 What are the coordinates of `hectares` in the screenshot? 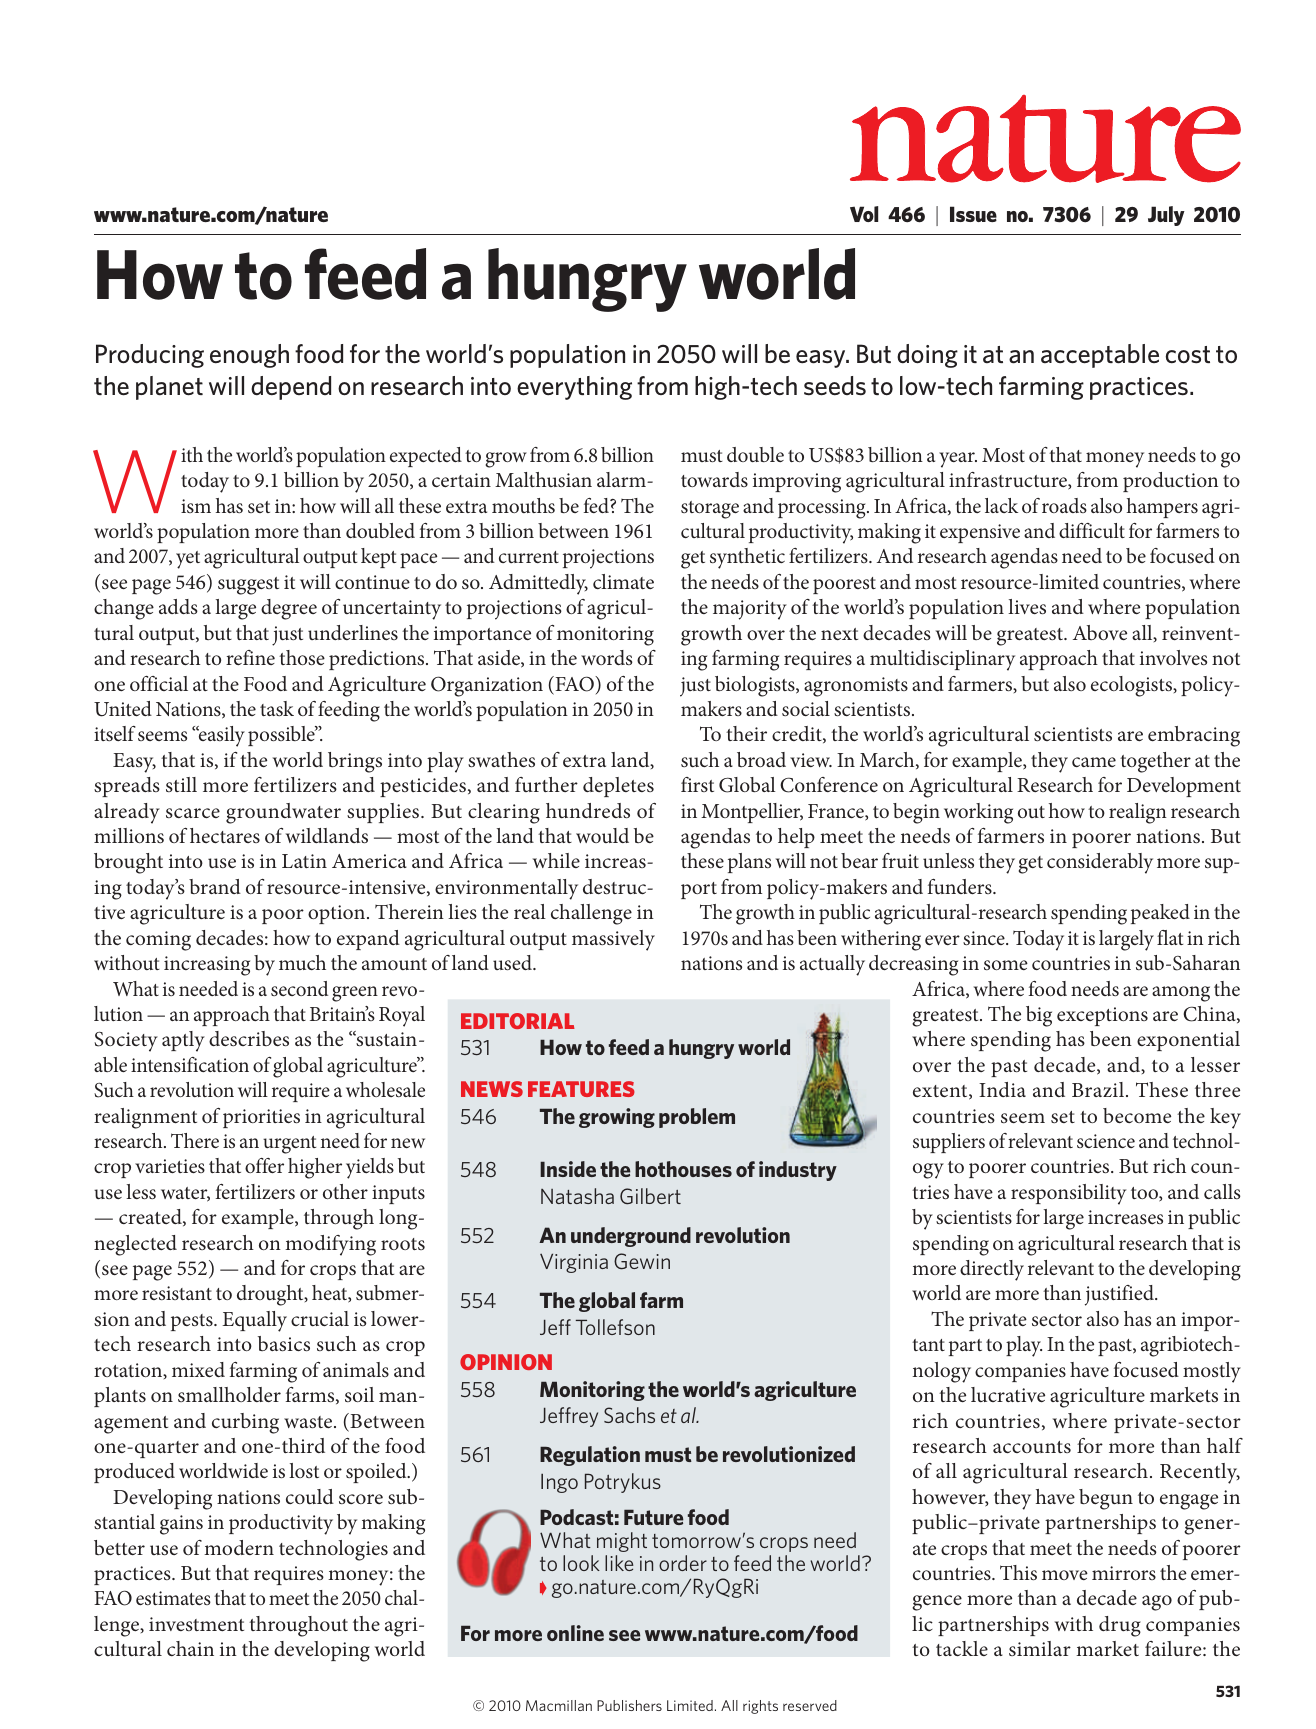 It's located at (225, 835).
